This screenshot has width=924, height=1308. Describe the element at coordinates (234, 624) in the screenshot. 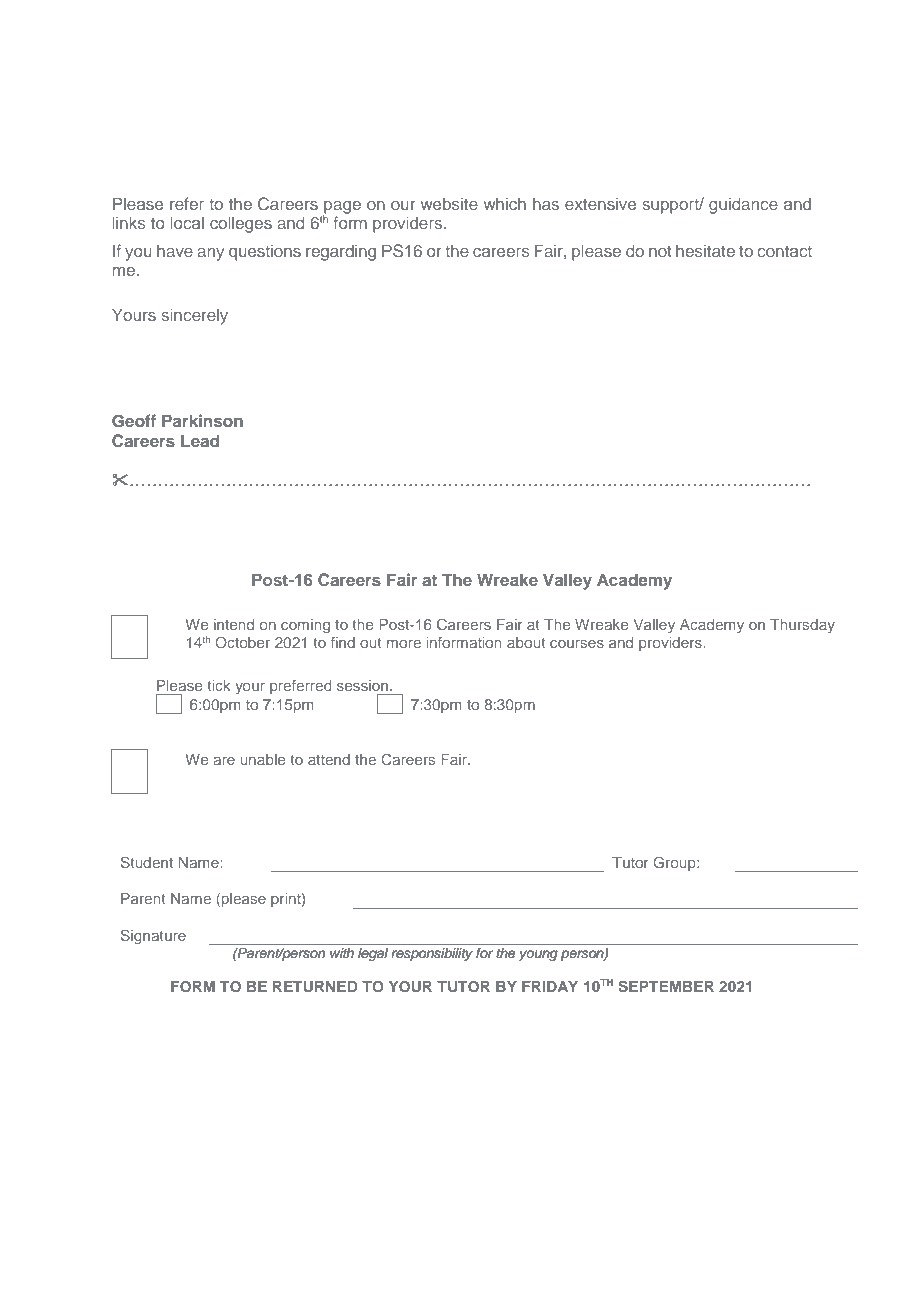

I see `intend` at that location.
